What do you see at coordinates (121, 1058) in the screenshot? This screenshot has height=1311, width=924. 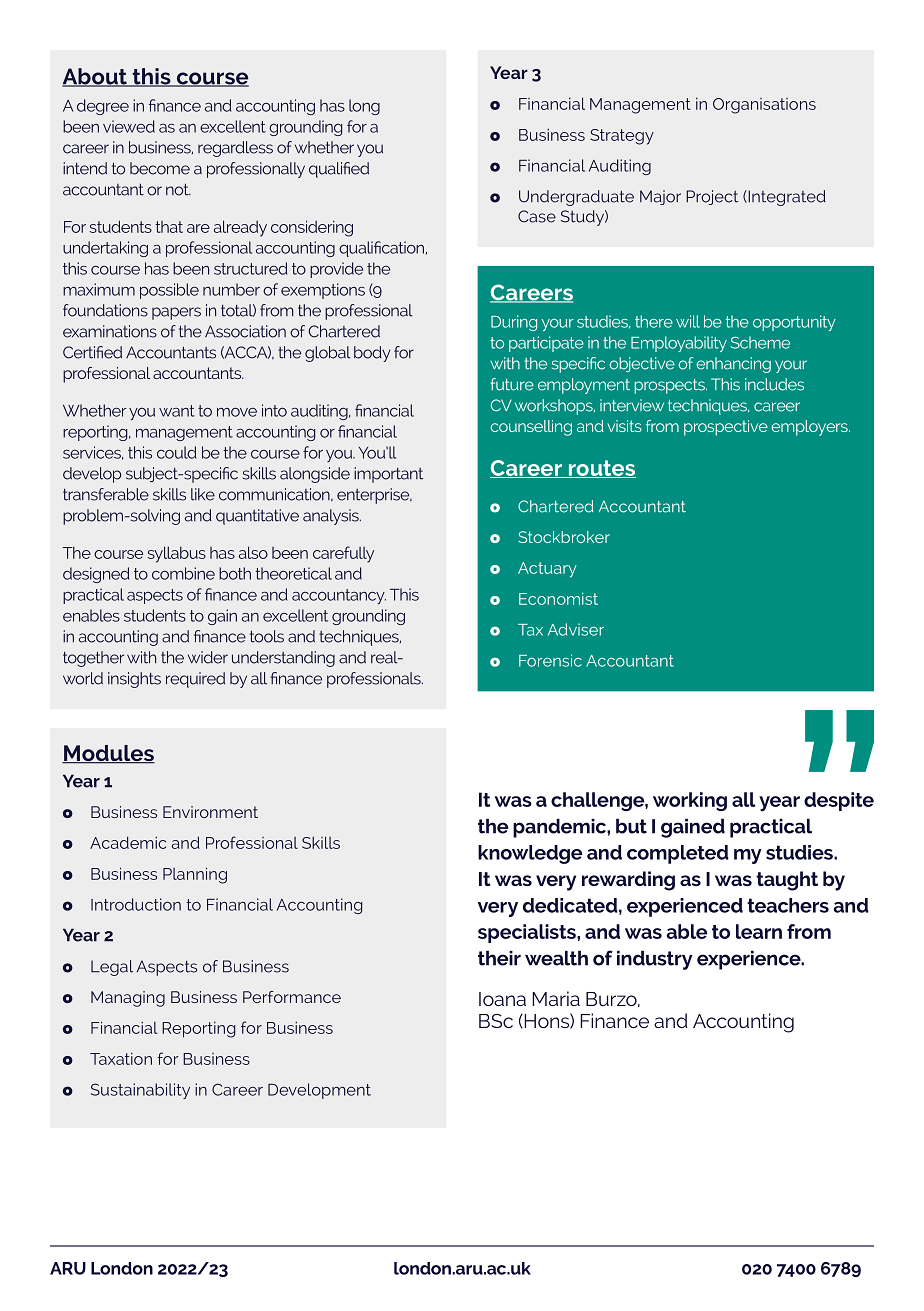 I see `Taxation` at bounding box center [121, 1058].
